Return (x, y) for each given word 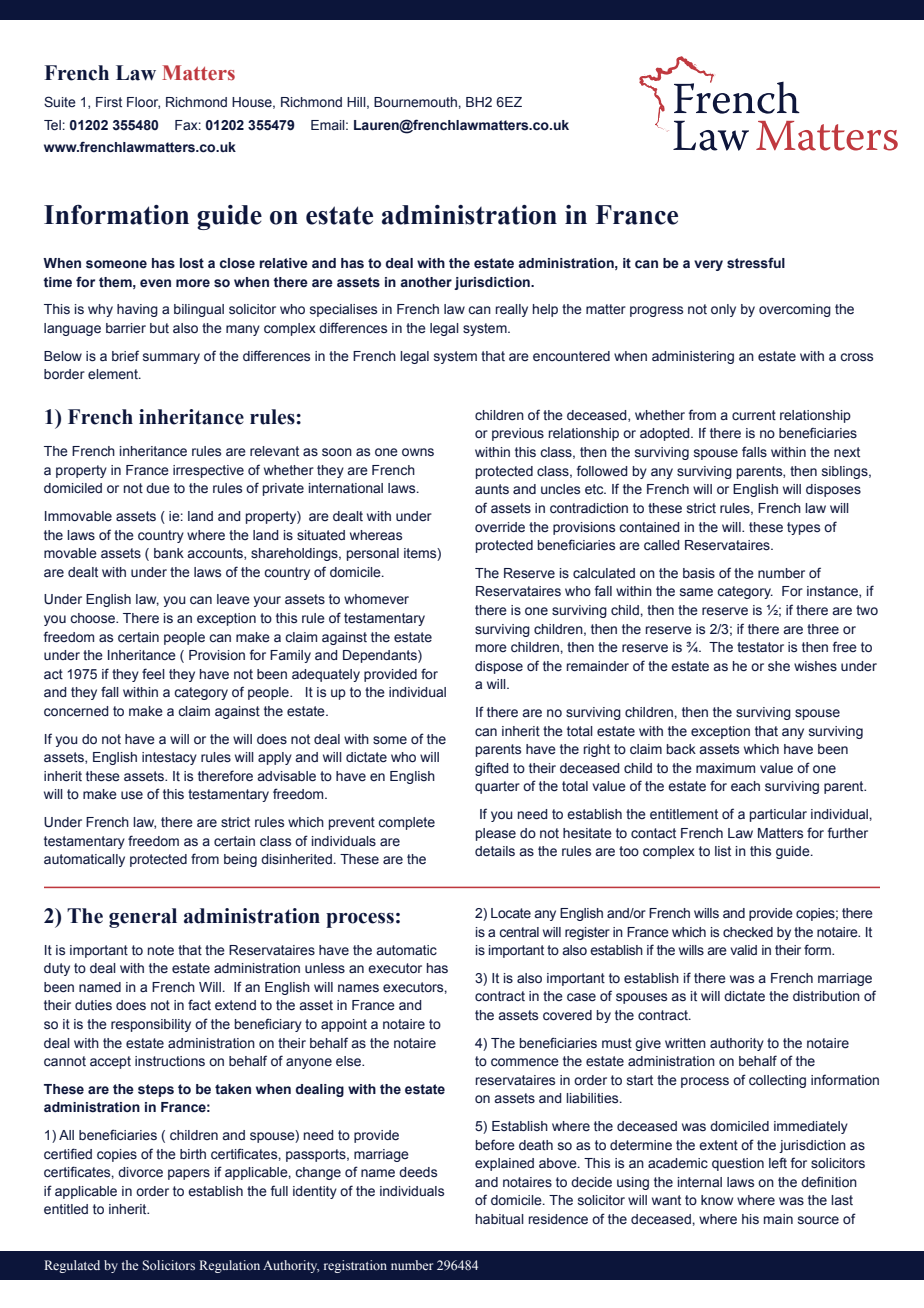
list (723, 851)
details (495, 851)
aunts (492, 489)
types (803, 528)
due (158, 488)
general (143, 918)
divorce (140, 1172)
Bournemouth (416, 102)
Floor (143, 103)
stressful (756, 263)
